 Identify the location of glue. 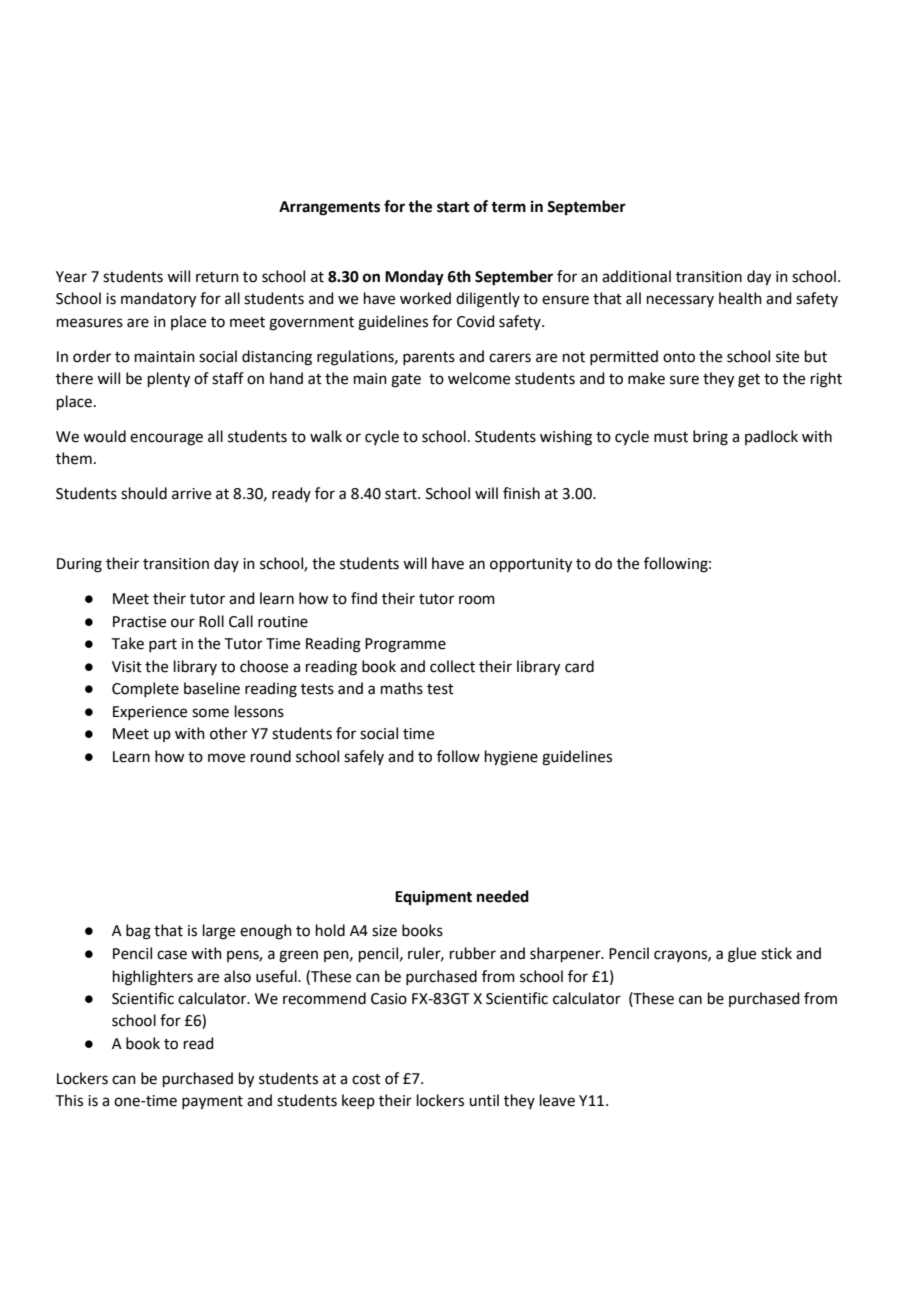
(742, 955).
